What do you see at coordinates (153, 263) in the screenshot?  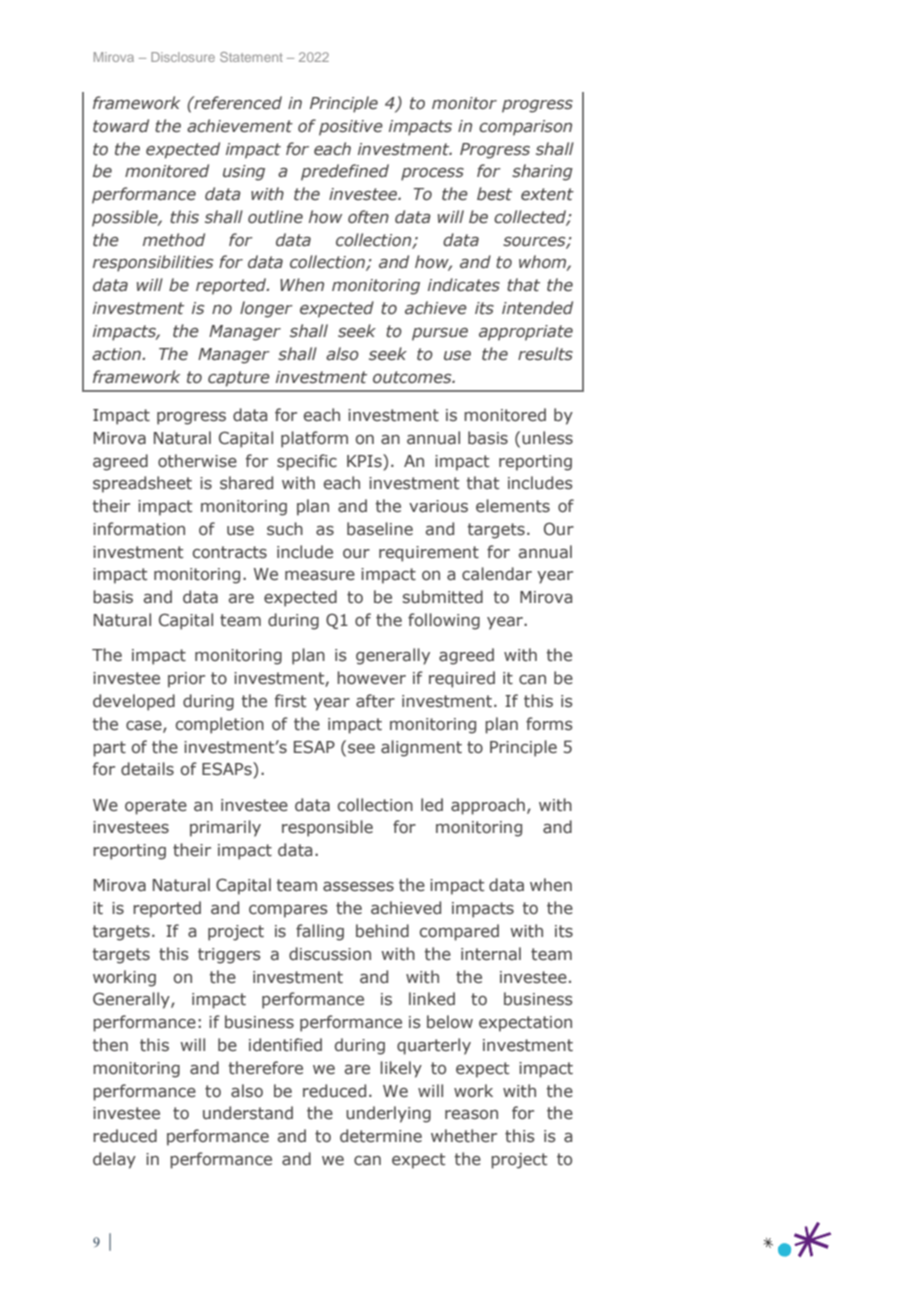 I see `responsibilities` at bounding box center [153, 263].
